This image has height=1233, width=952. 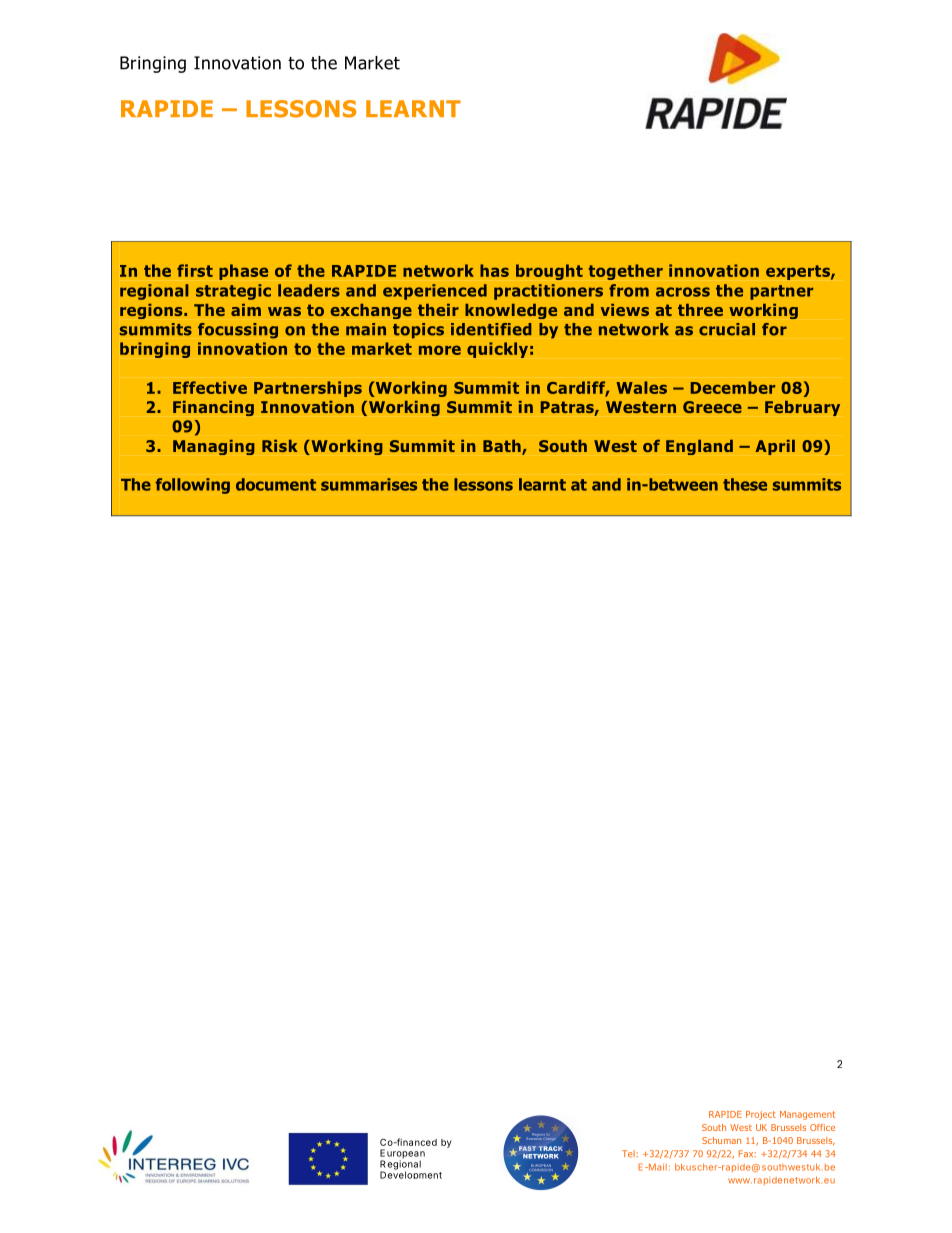 What do you see at coordinates (233, 292) in the image?
I see `strategic` at bounding box center [233, 292].
